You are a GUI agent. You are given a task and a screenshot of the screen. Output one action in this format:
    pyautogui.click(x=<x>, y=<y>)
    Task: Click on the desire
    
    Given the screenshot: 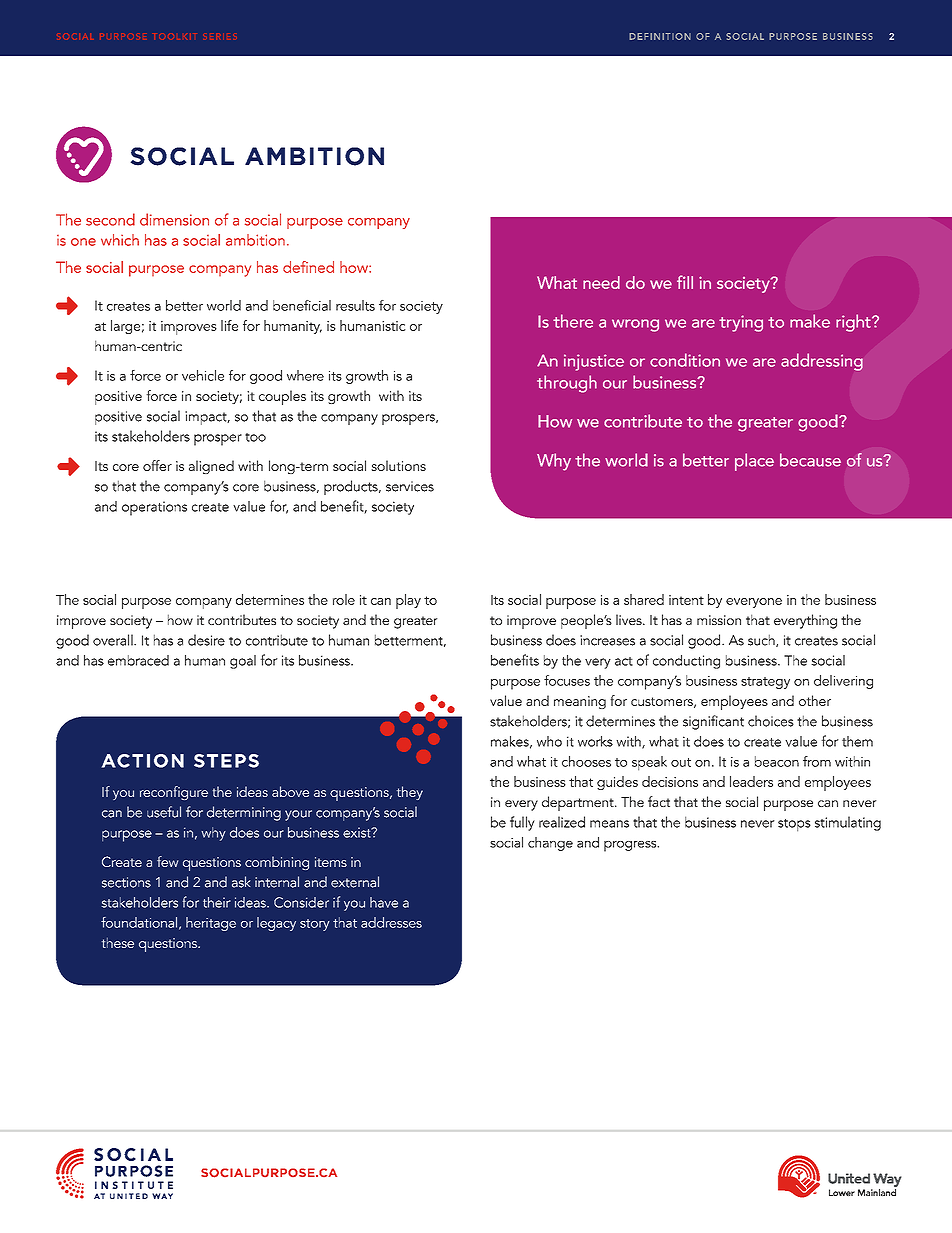 What is the action you would take?
    pyautogui.click(x=206, y=640)
